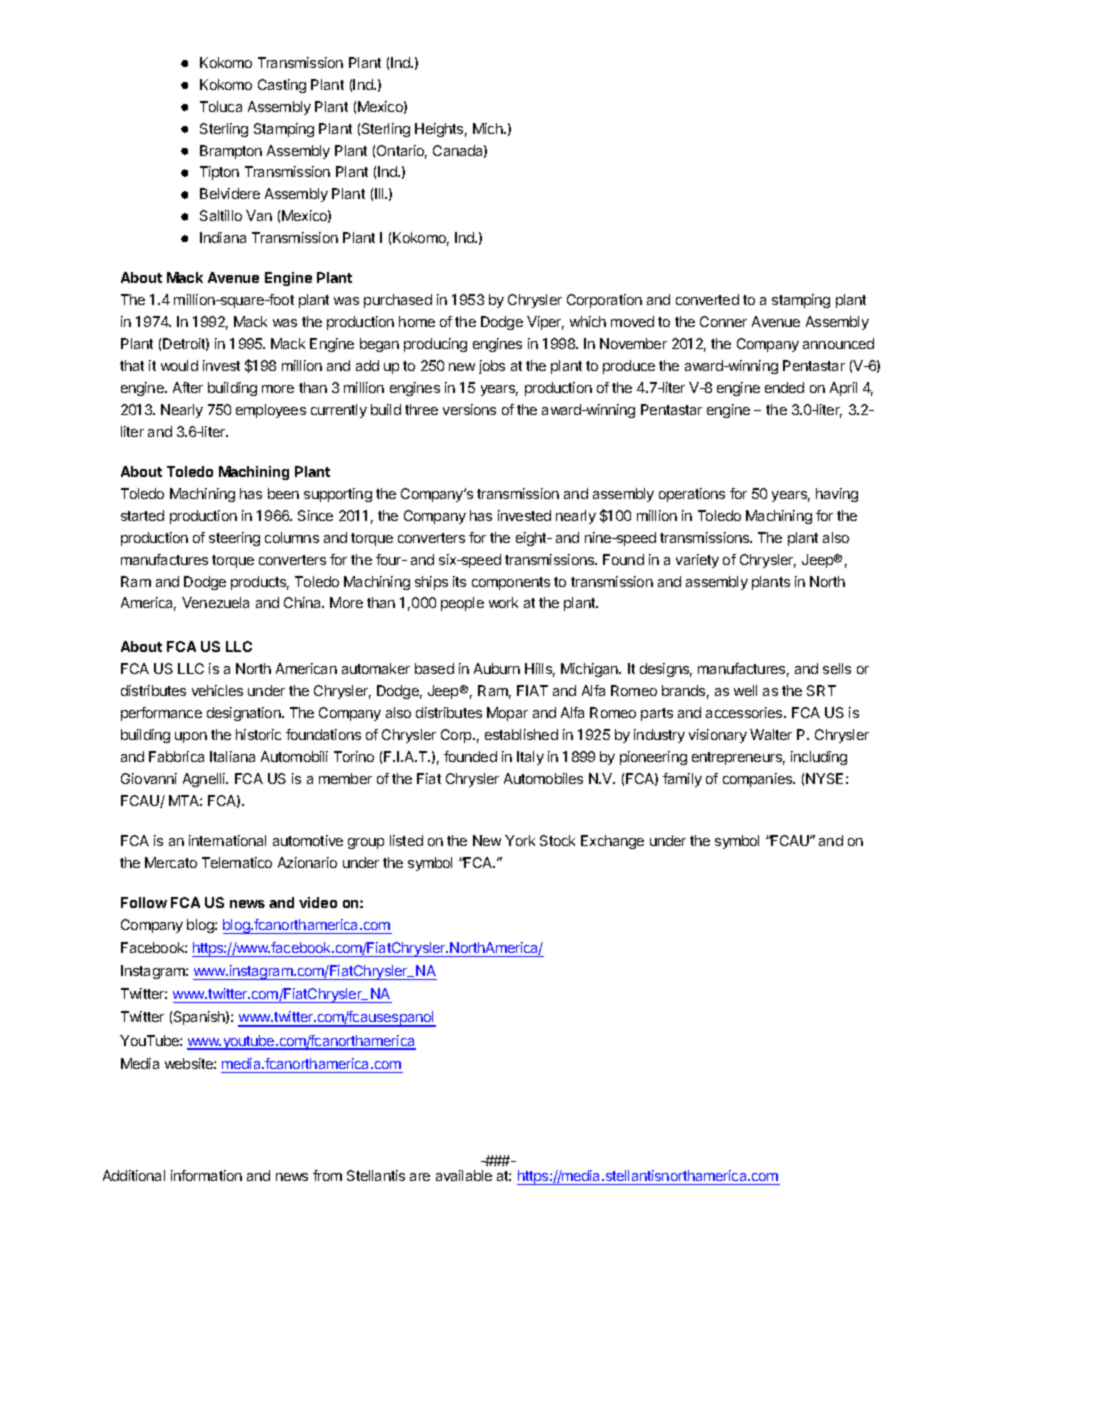 The width and height of the screenshot is (1096, 1418). Describe the element at coordinates (707, 299) in the screenshot. I see `converted` at that location.
